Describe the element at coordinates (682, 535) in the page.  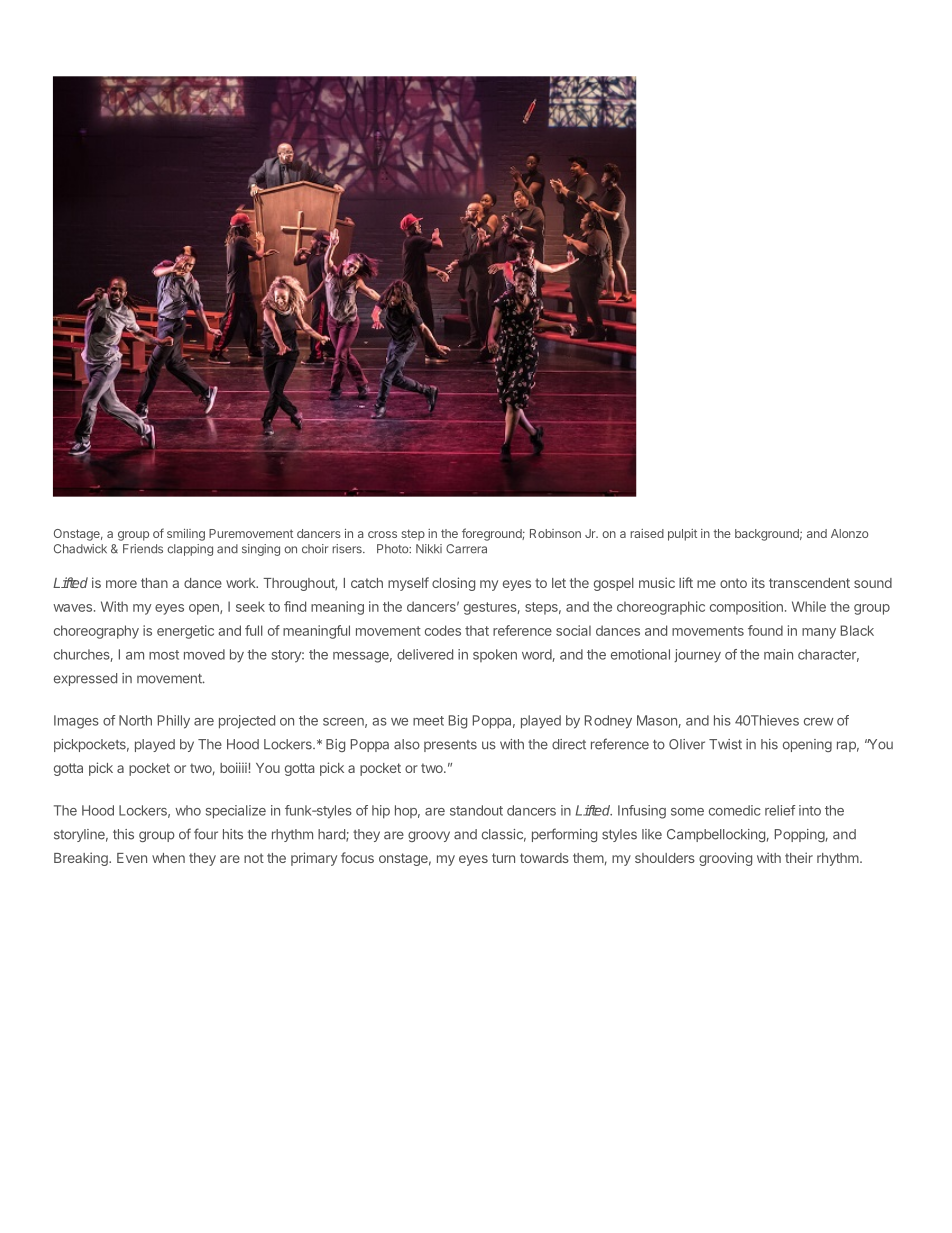
I see `pulpit` at that location.
